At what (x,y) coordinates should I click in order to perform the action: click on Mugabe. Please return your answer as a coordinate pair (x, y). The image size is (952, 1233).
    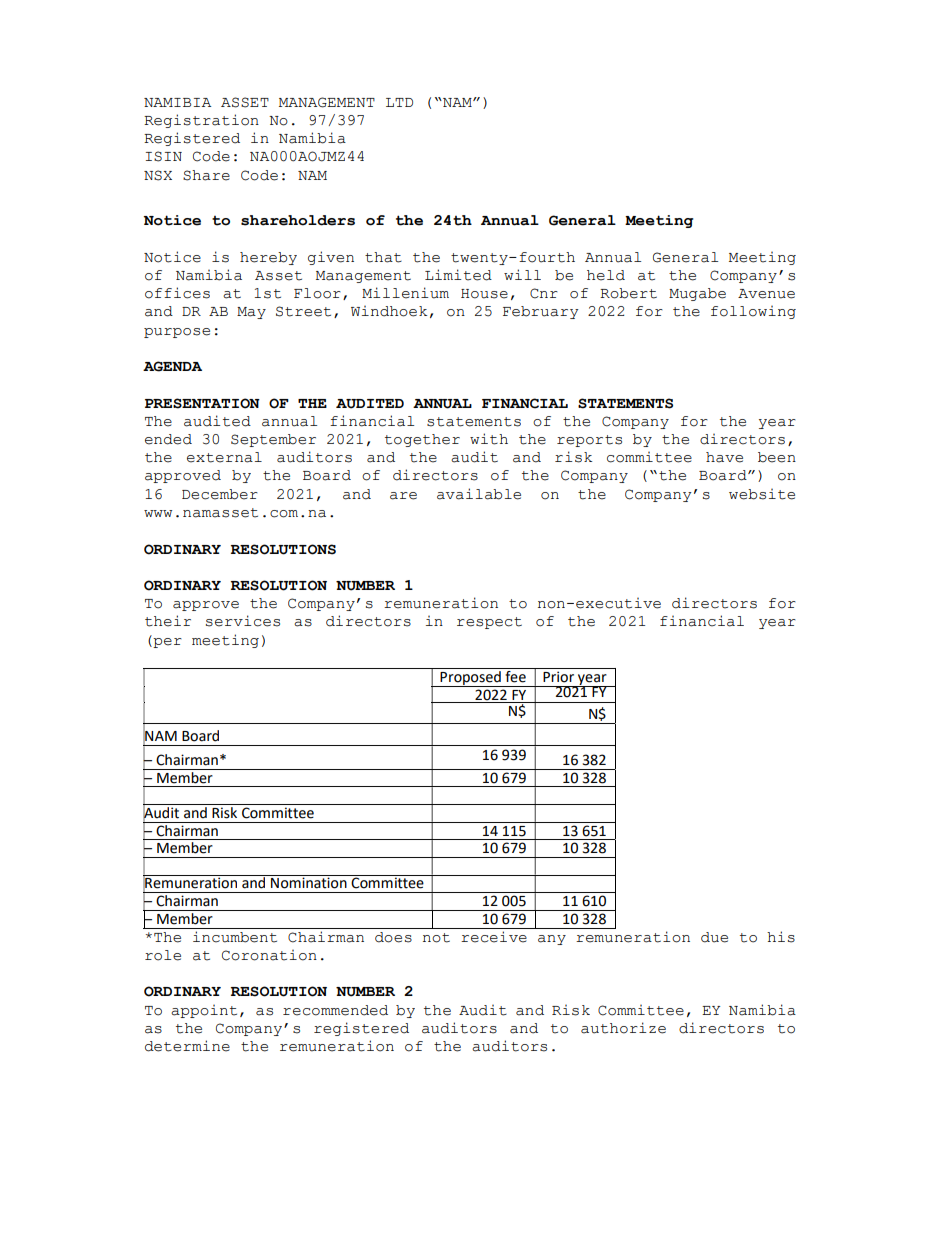
    Looking at the image, I should click on (697, 294).
